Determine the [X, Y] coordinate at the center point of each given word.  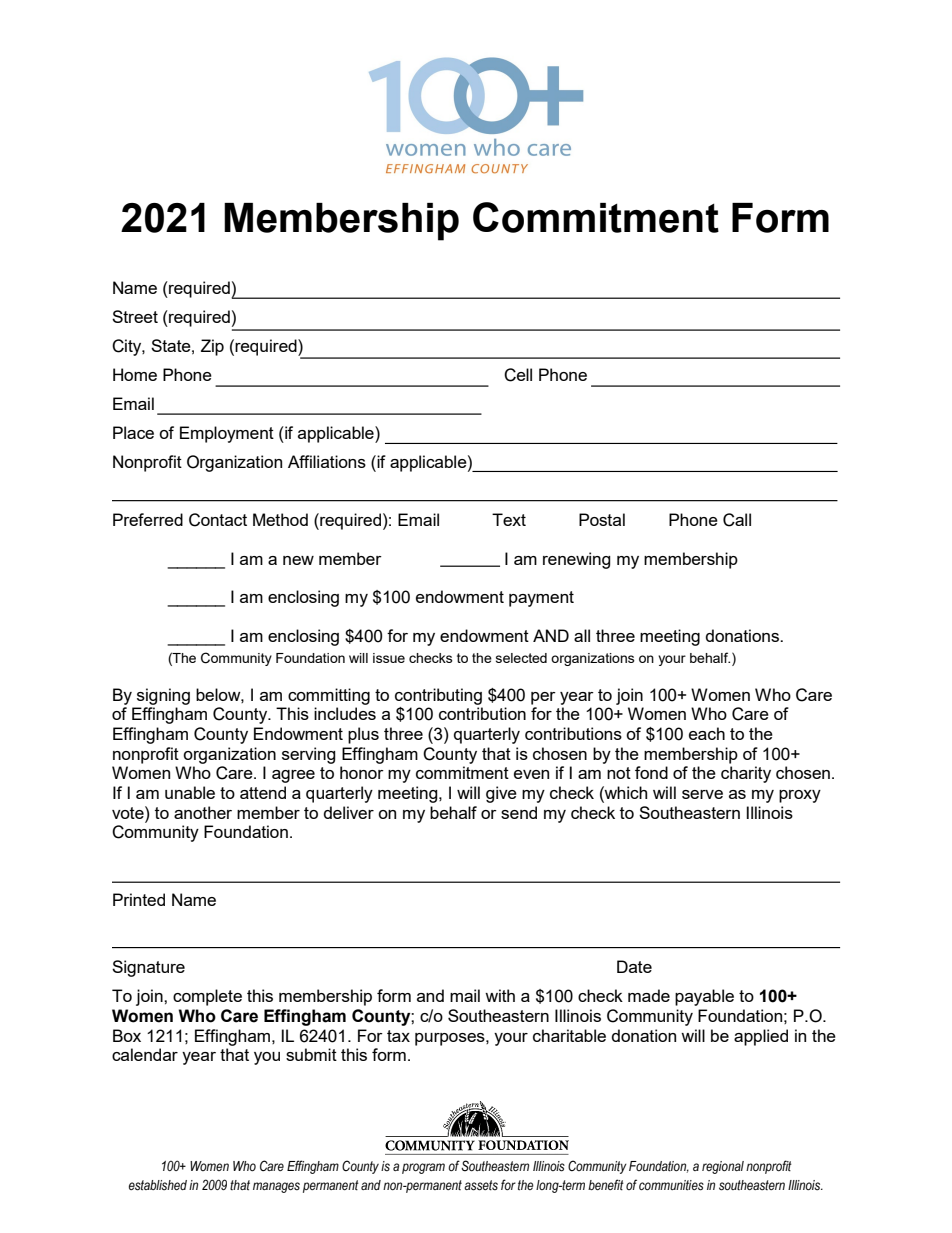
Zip [212, 347]
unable [190, 792]
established [158, 1185]
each [707, 733]
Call [737, 520]
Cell [518, 375]
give [501, 794]
